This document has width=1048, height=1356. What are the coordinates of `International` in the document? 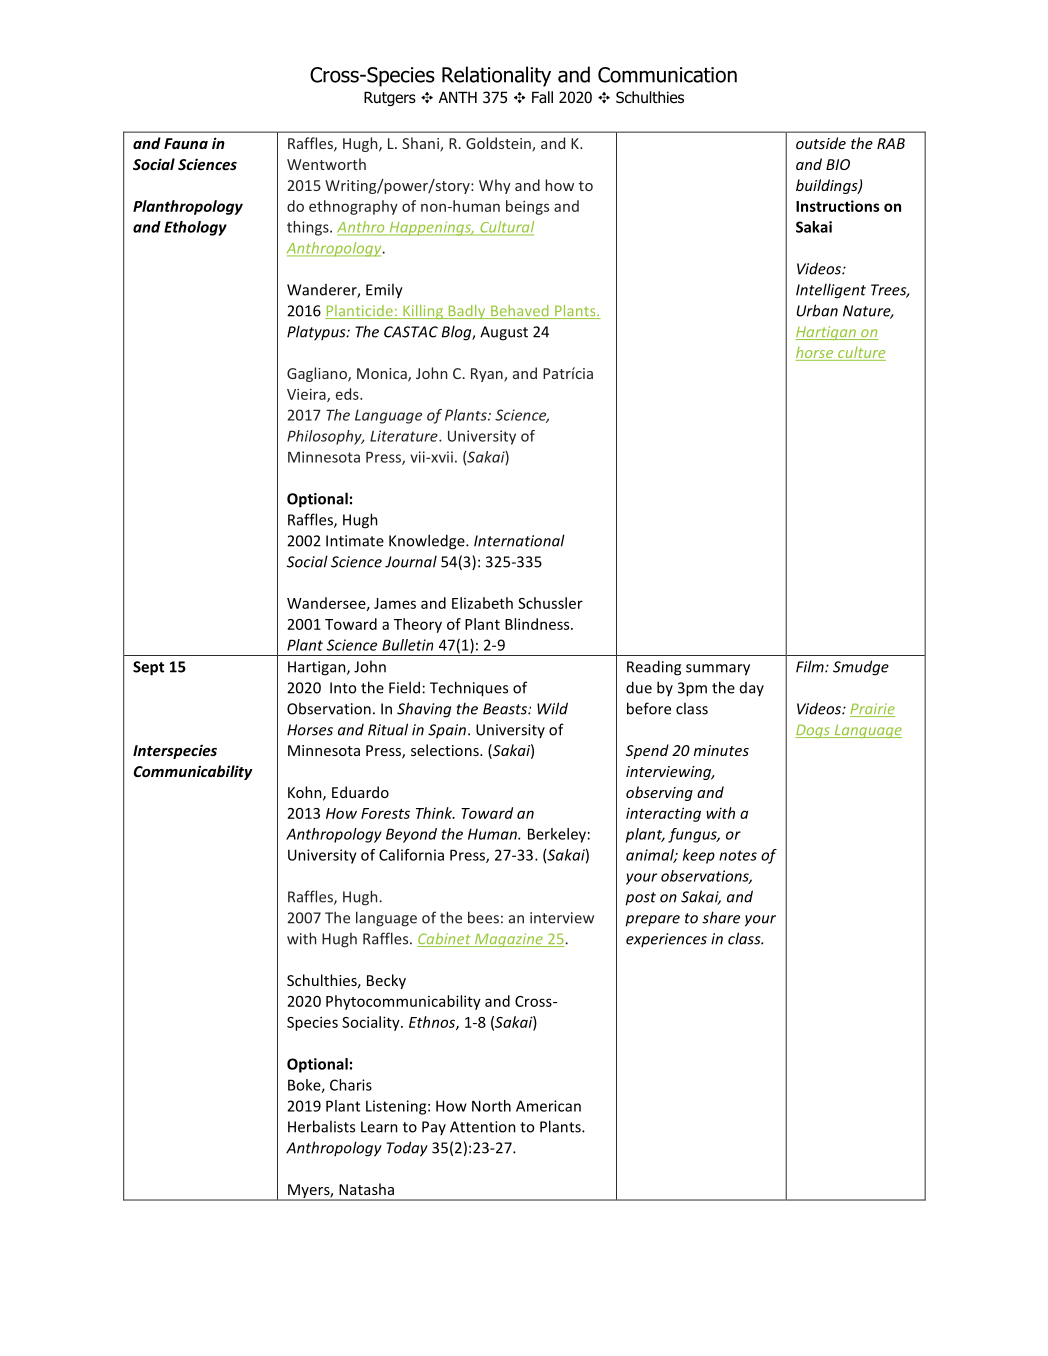 It's located at (519, 540).
